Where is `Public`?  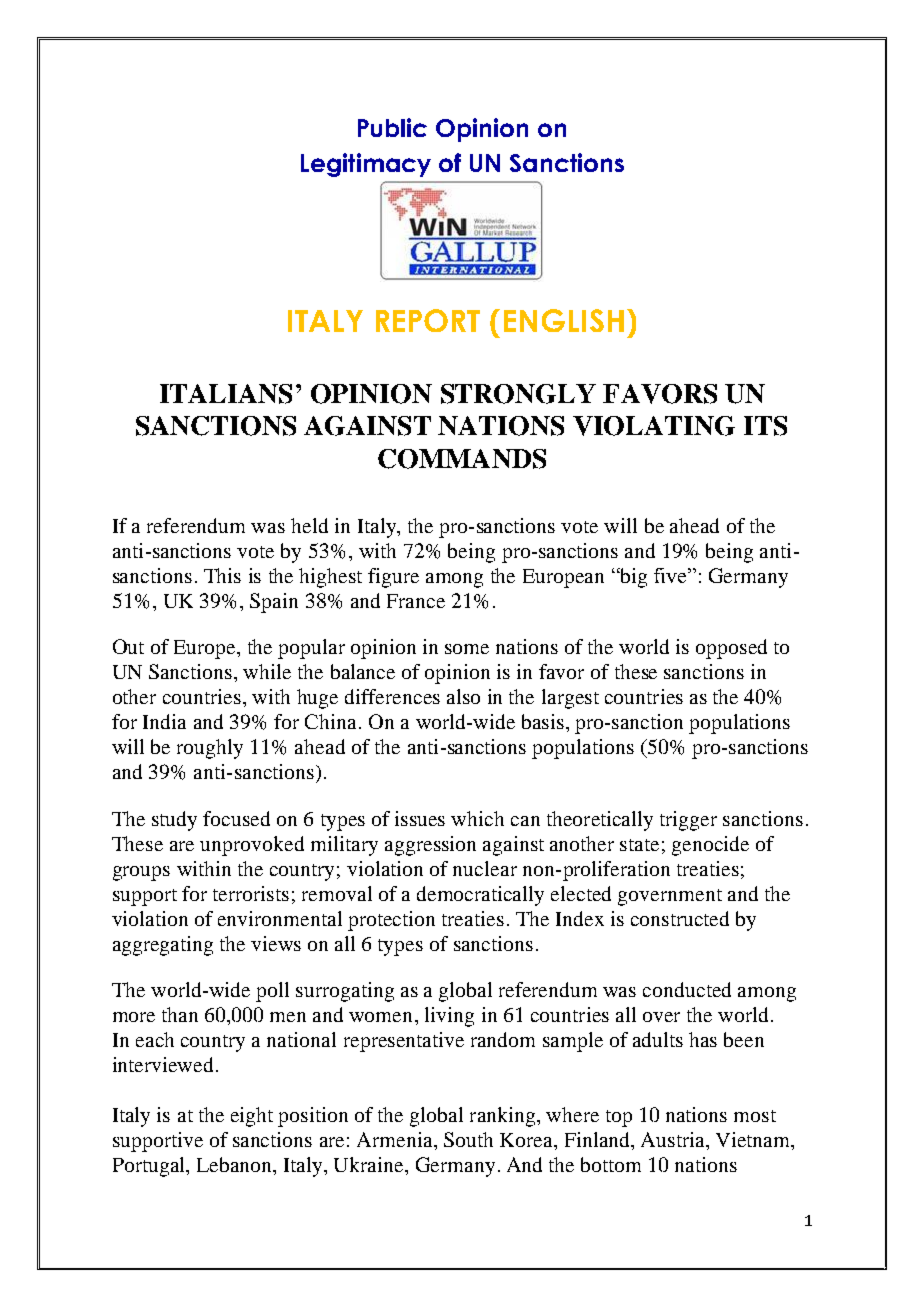 Public is located at coordinates (392, 127).
